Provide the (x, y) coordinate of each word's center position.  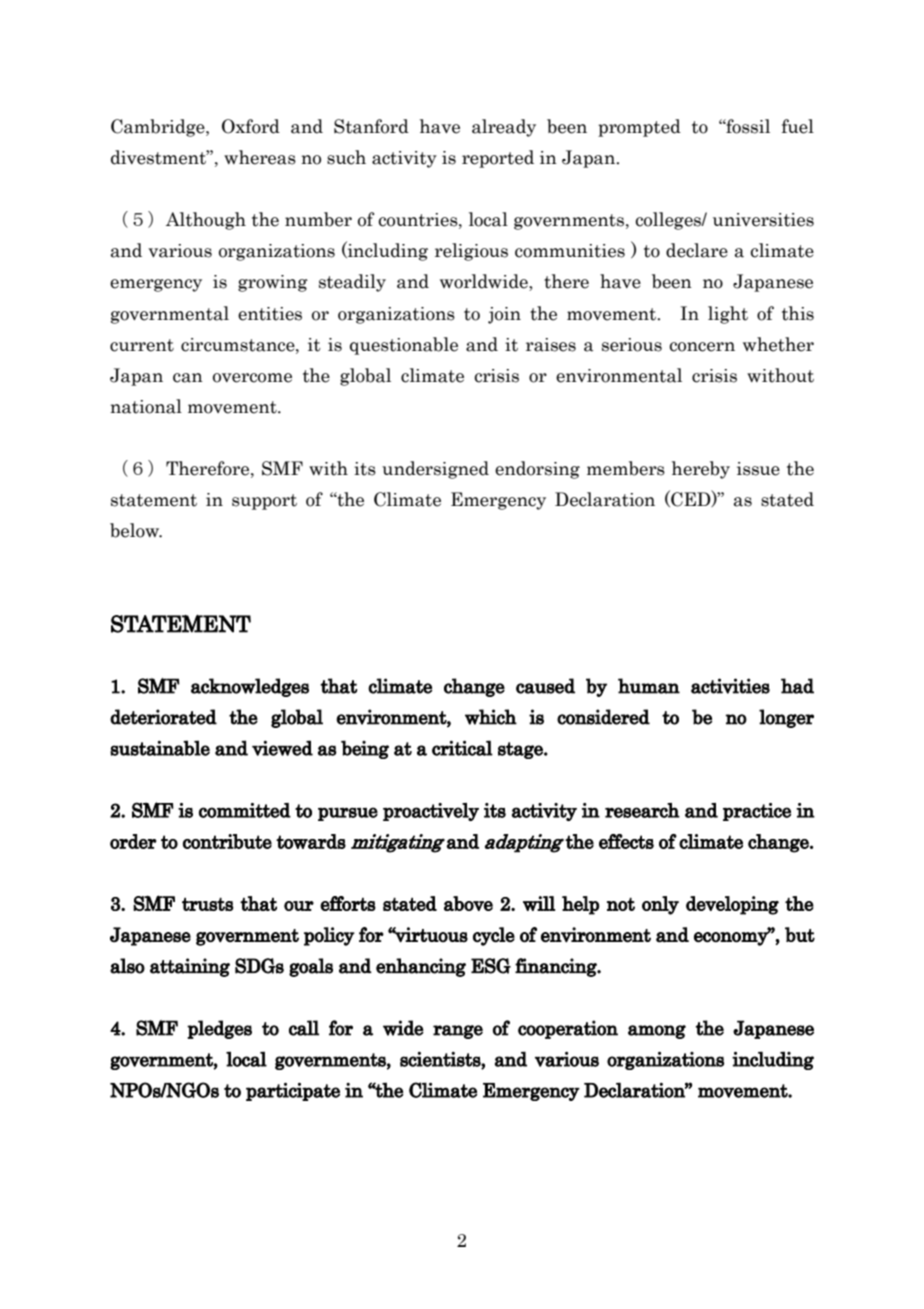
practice (757, 812)
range (458, 1032)
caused (545, 686)
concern (702, 347)
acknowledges (250, 687)
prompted (639, 128)
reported (498, 159)
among (657, 1032)
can (188, 378)
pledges (219, 1029)
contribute (227, 841)
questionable (404, 346)
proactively (431, 812)
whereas (260, 157)
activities (730, 686)
